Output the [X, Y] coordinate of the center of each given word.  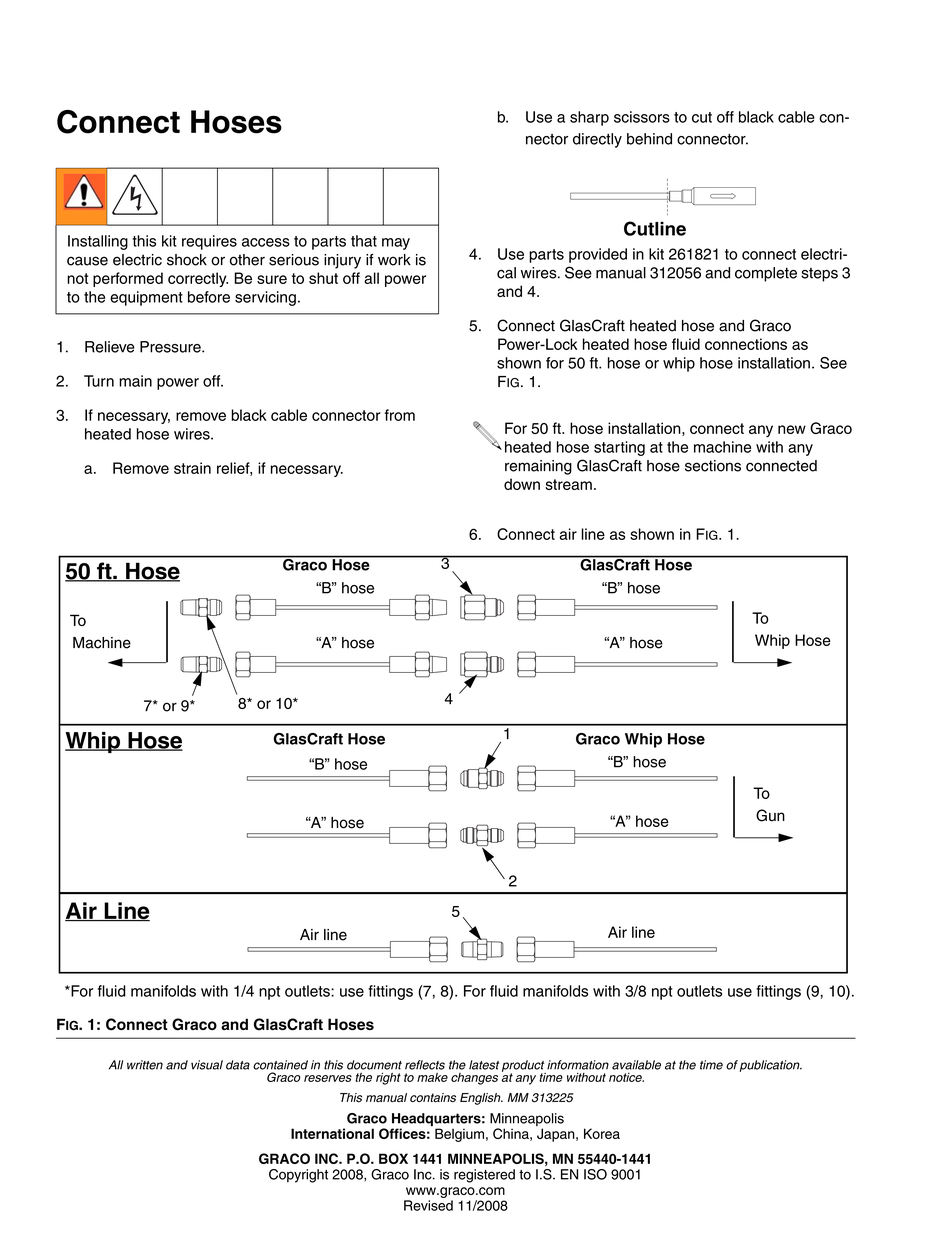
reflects [425, 1065]
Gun [770, 815]
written [145, 1065]
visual [207, 1065]
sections [713, 466]
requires [209, 242]
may [396, 244]
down [522, 484]
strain [192, 468]
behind [649, 139]
